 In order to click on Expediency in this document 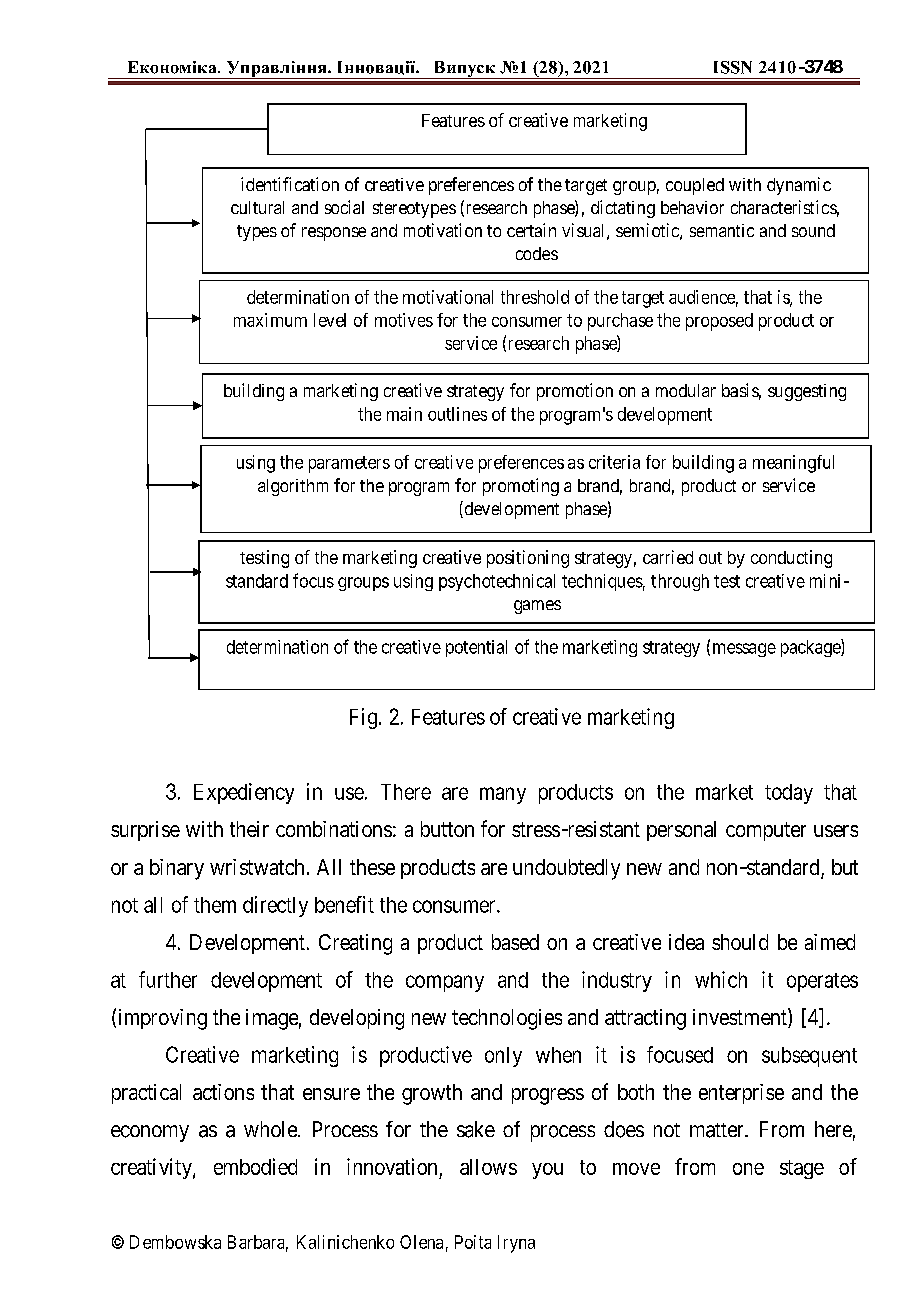, I will do `click(244, 793)`.
